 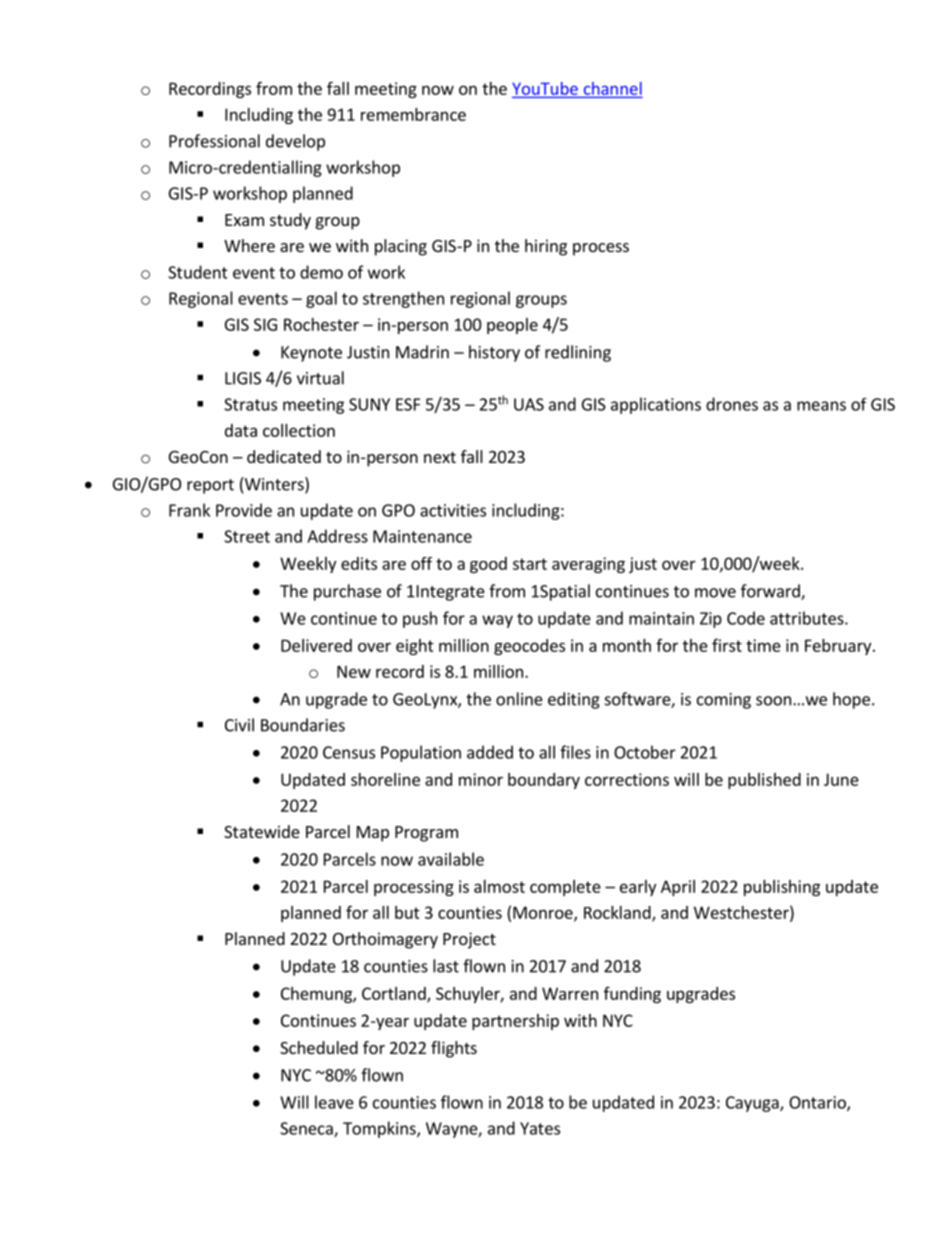 I want to click on hiring, so click(x=546, y=247).
